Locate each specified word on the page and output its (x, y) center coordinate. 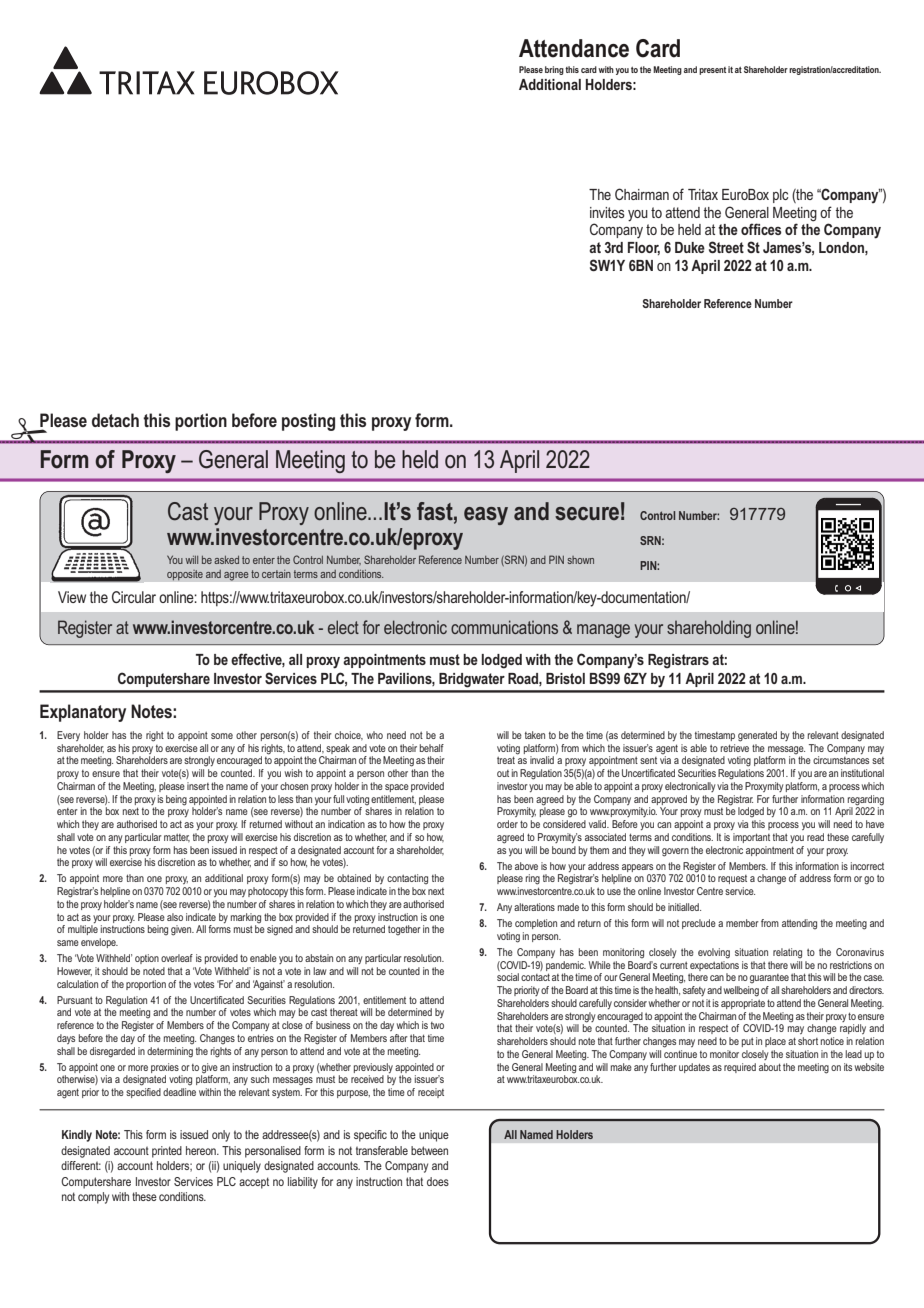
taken (535, 735)
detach (115, 420)
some (222, 736)
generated (757, 736)
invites (607, 212)
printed (167, 1152)
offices (761, 229)
